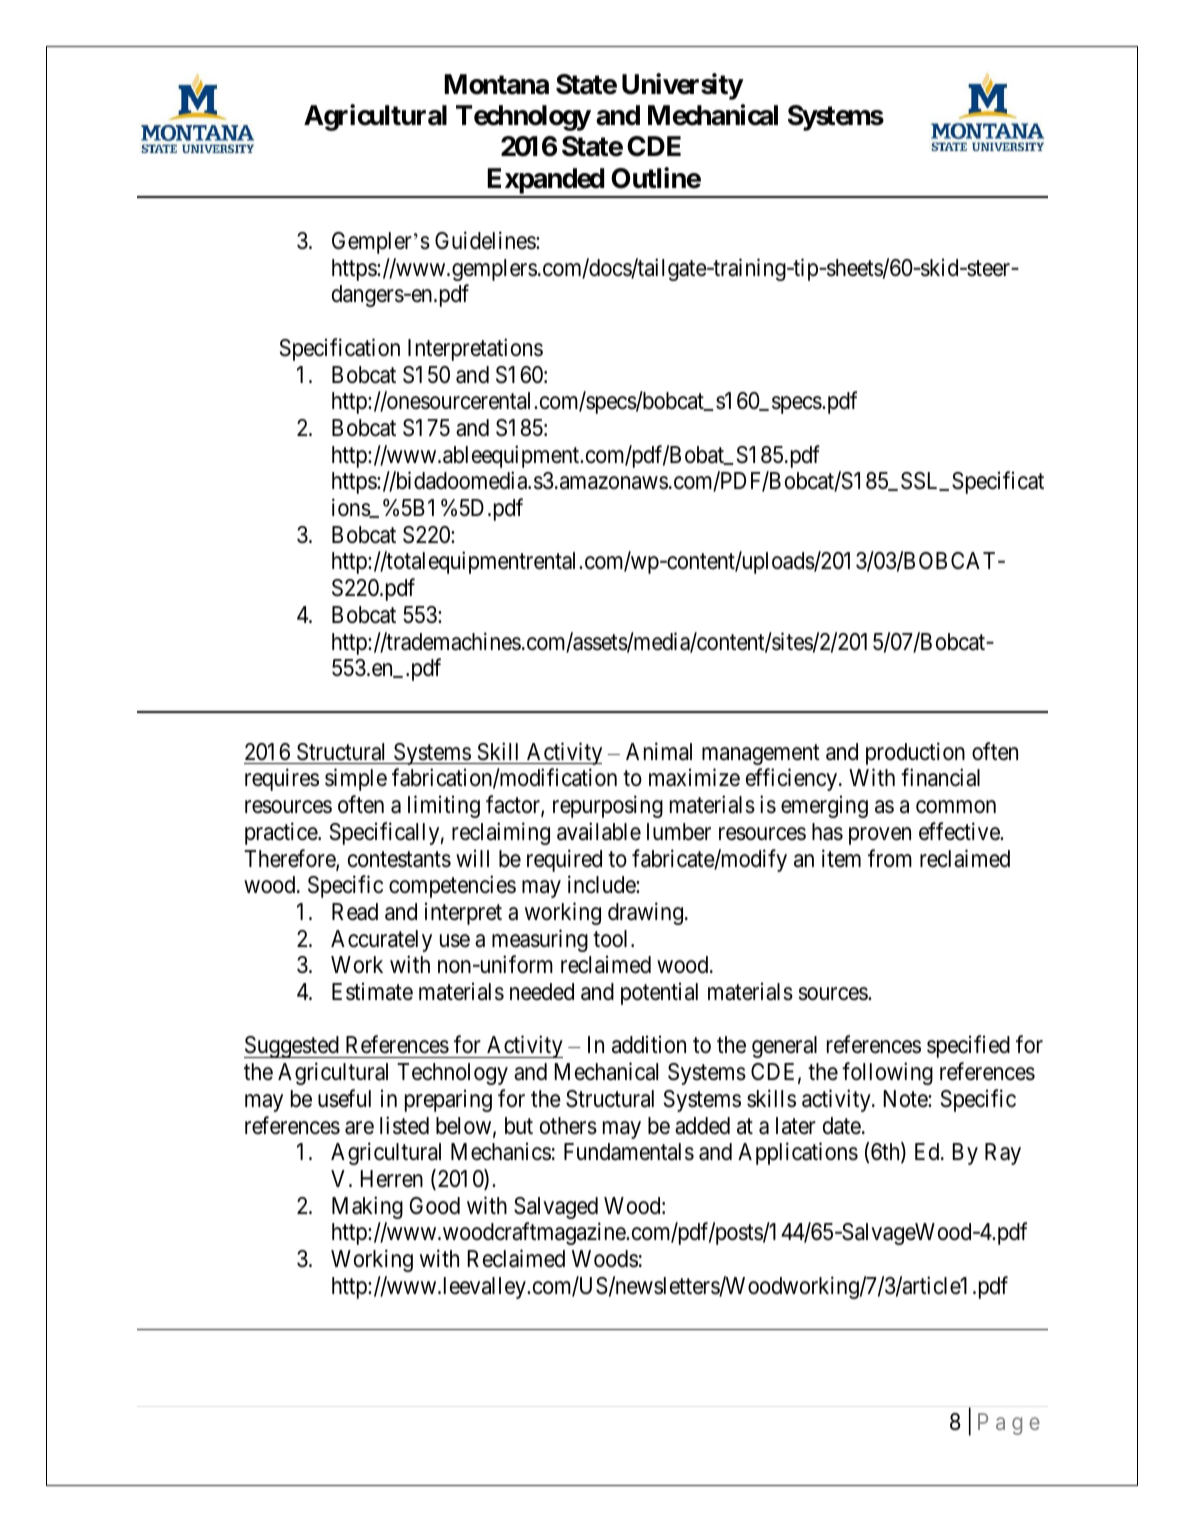 Image resolution: width=1184 pixels, height=1532 pixels. Describe the element at coordinates (682, 86) in the page. I see `University` at that location.
